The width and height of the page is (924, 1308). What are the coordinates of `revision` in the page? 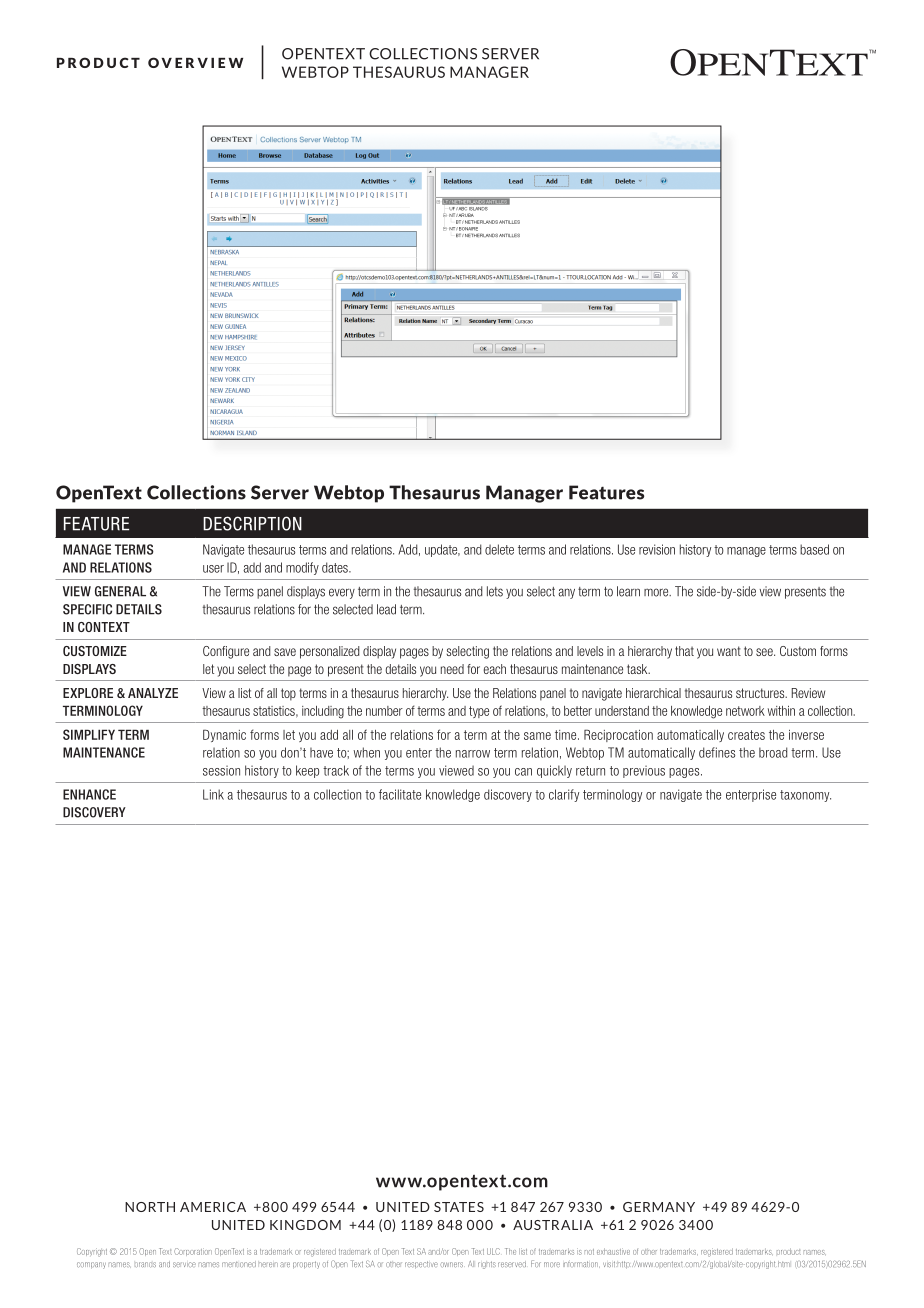 It's located at (657, 549).
